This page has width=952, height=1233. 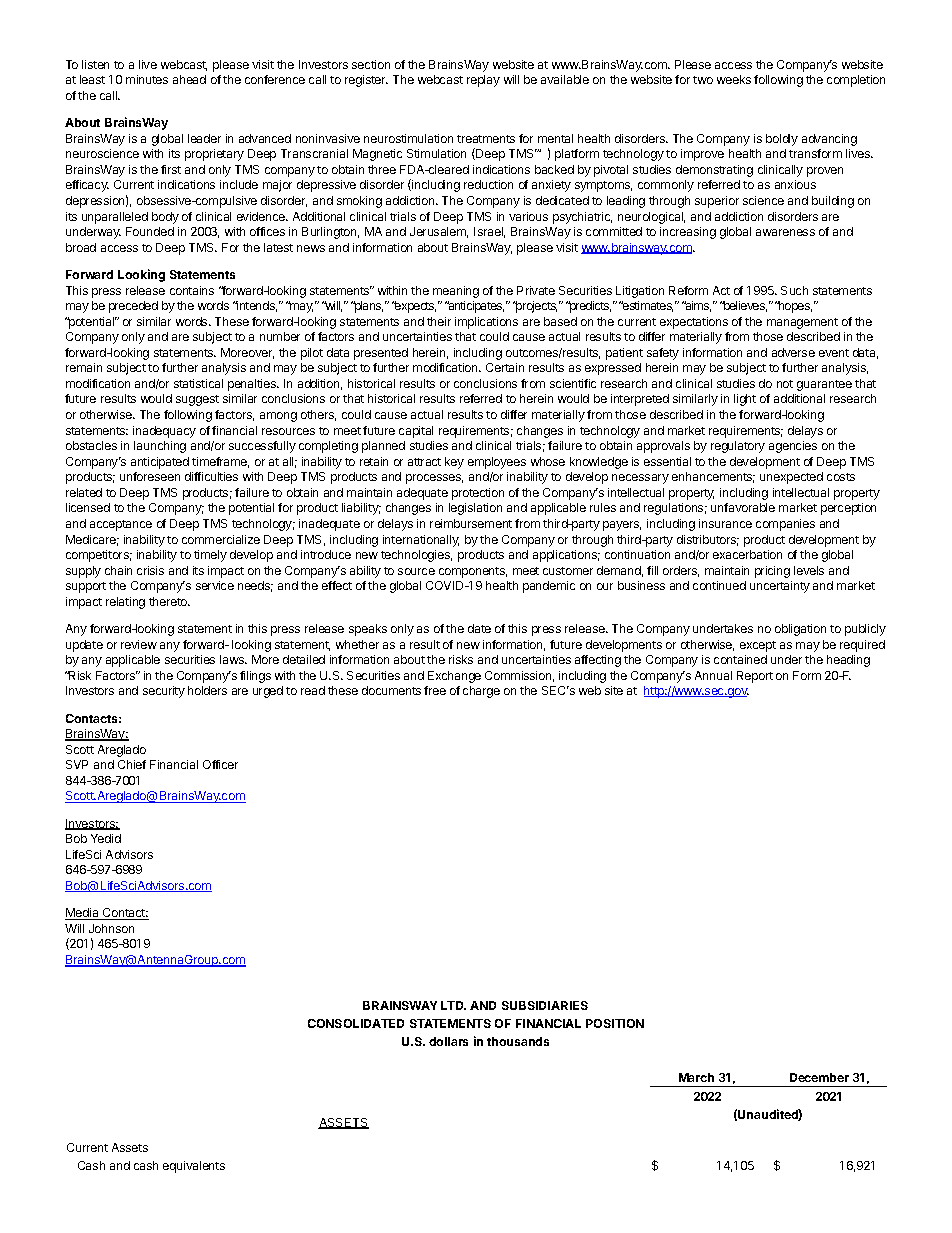 What do you see at coordinates (483, 81) in the page?
I see `replay` at bounding box center [483, 81].
